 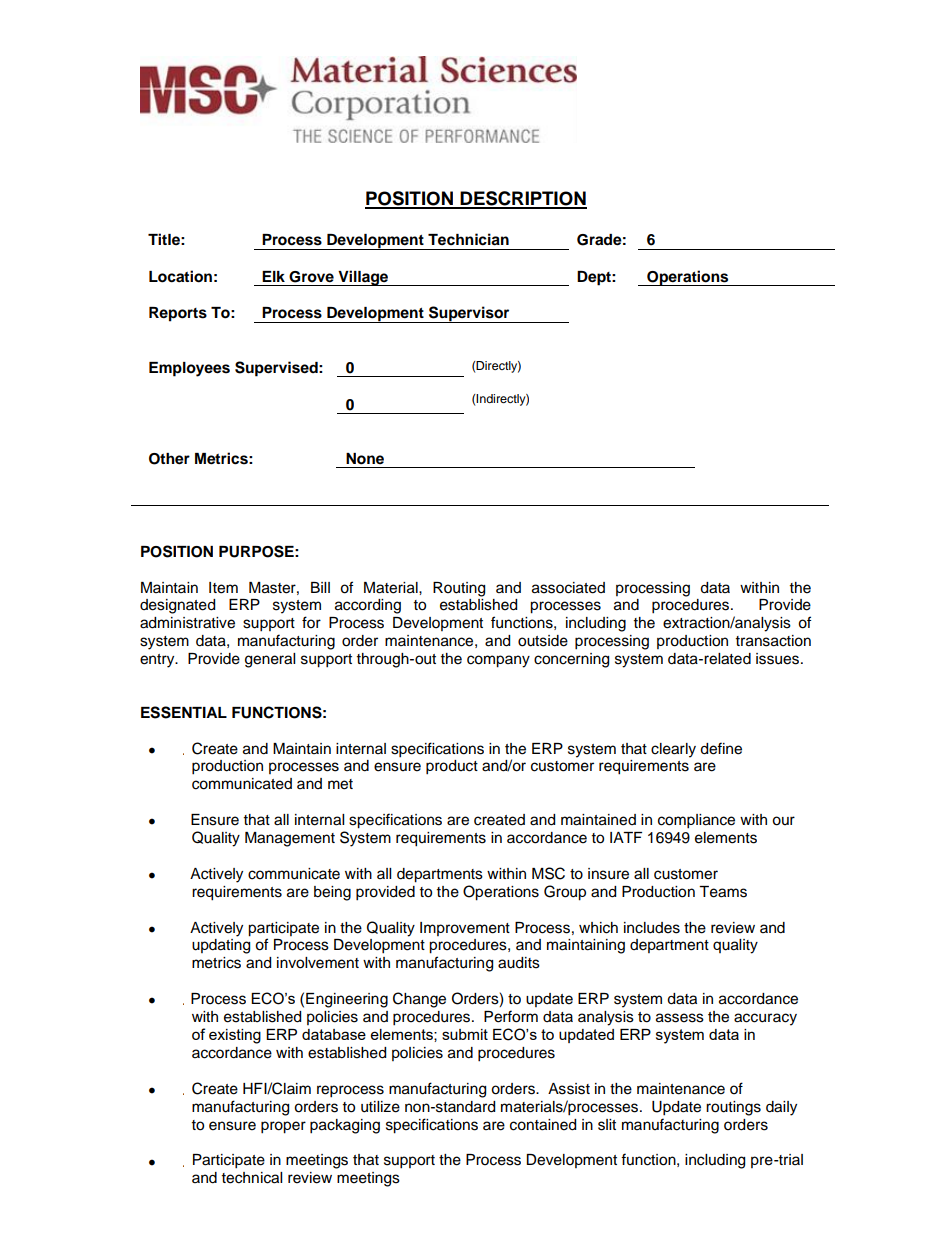 What do you see at coordinates (365, 459) in the screenshot?
I see `None` at bounding box center [365, 459].
